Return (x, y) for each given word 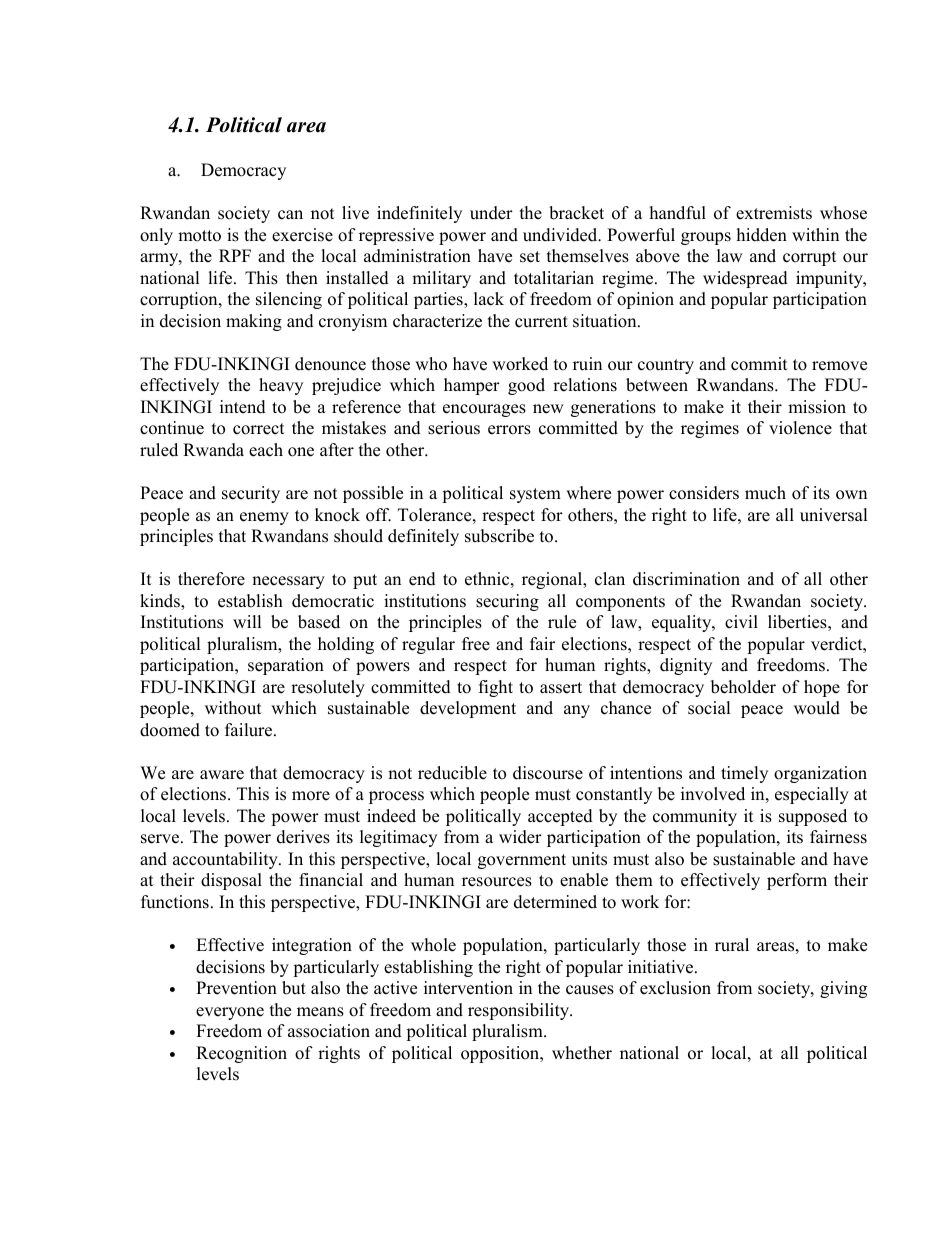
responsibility (520, 1011)
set (530, 257)
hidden (762, 235)
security (251, 494)
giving (843, 989)
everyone (230, 1013)
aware (222, 775)
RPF (235, 255)
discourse (548, 773)
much (765, 493)
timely (744, 774)
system (535, 495)
